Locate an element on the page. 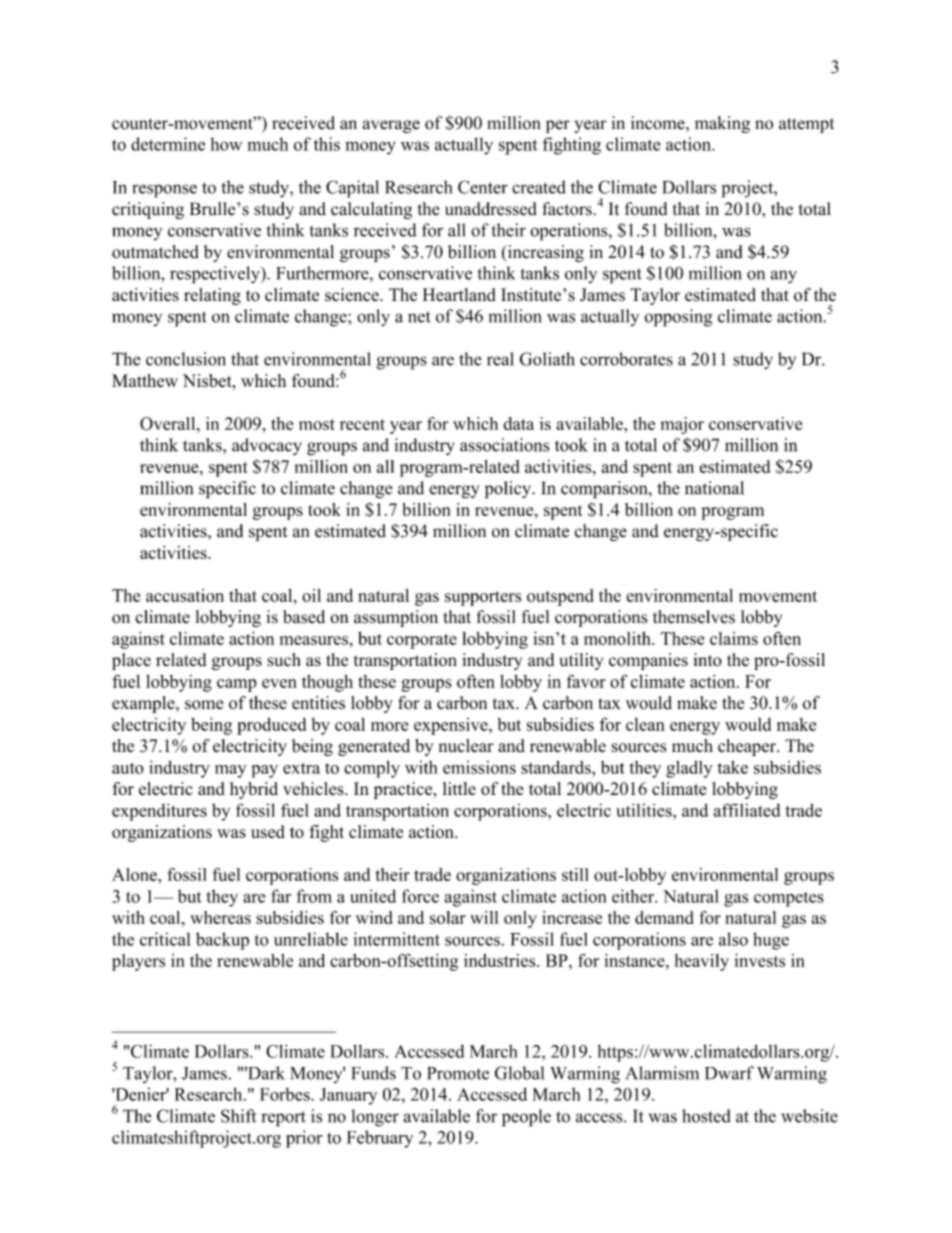 The height and width of the image is (1233, 952). policy is located at coordinates (509, 490).
